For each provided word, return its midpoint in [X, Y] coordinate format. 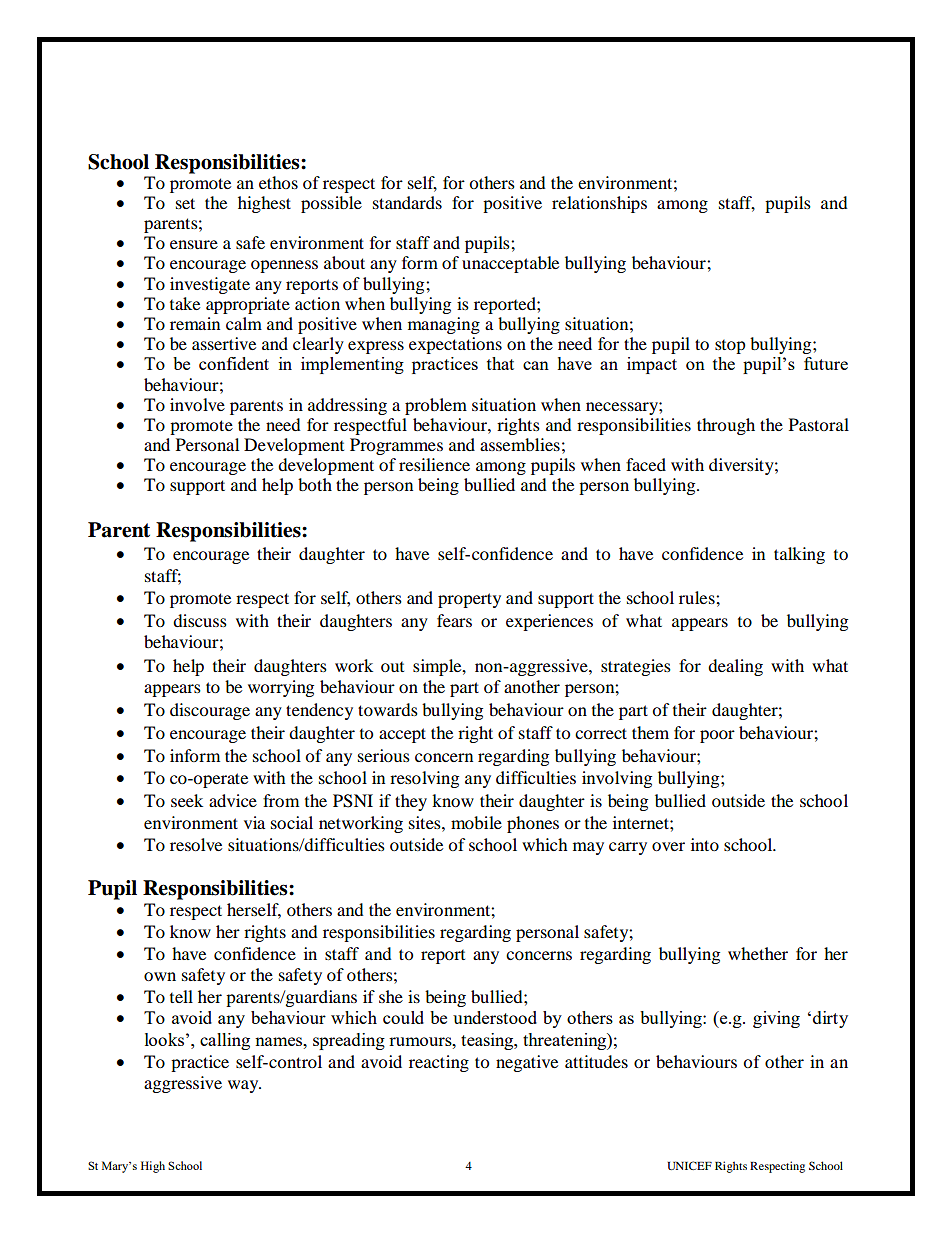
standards [407, 202]
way [244, 1086]
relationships [599, 204]
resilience [434, 464]
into [705, 844]
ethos [278, 182]
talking [799, 555]
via [254, 822]
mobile [476, 822]
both [315, 484]
